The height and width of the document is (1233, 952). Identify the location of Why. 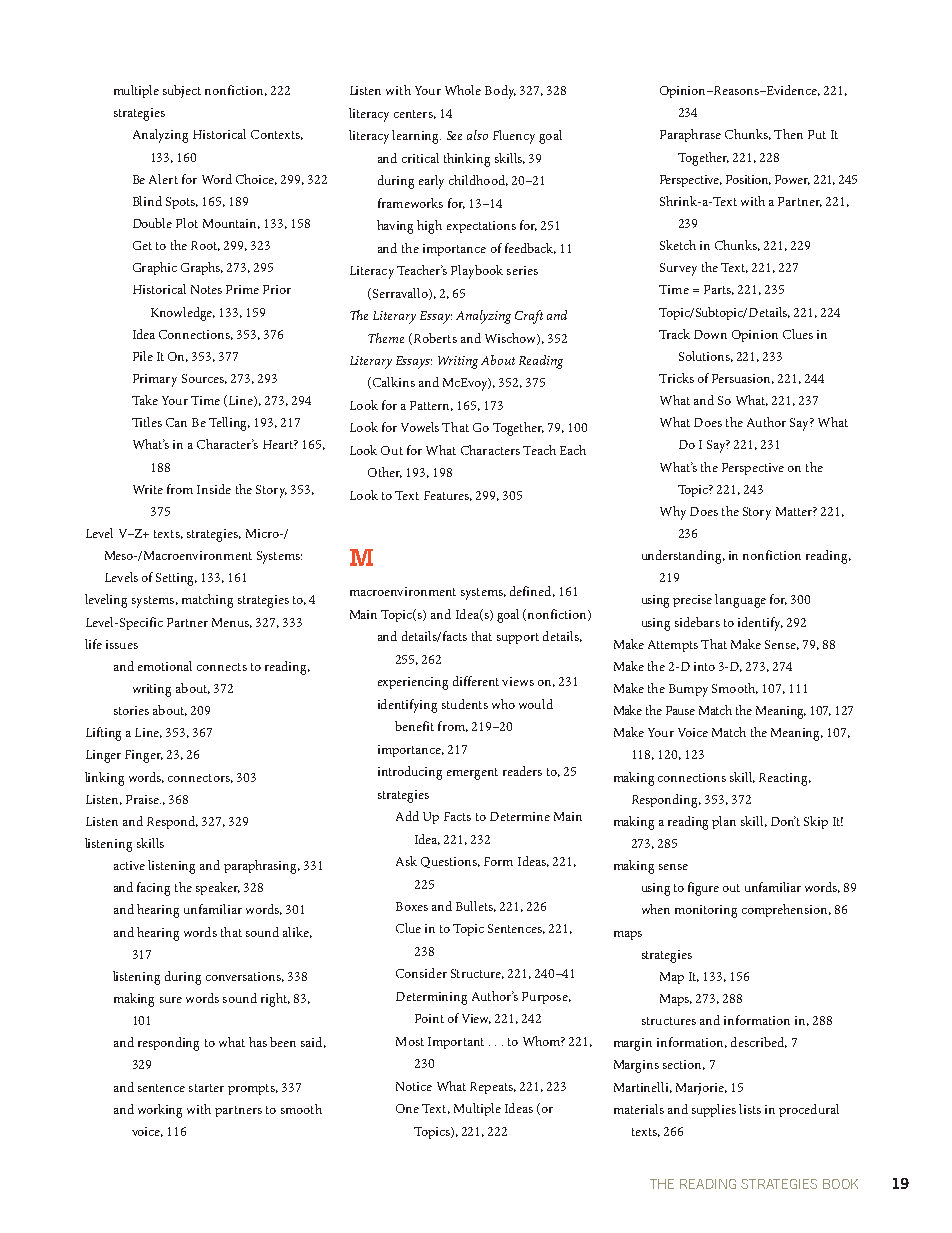
(673, 513).
